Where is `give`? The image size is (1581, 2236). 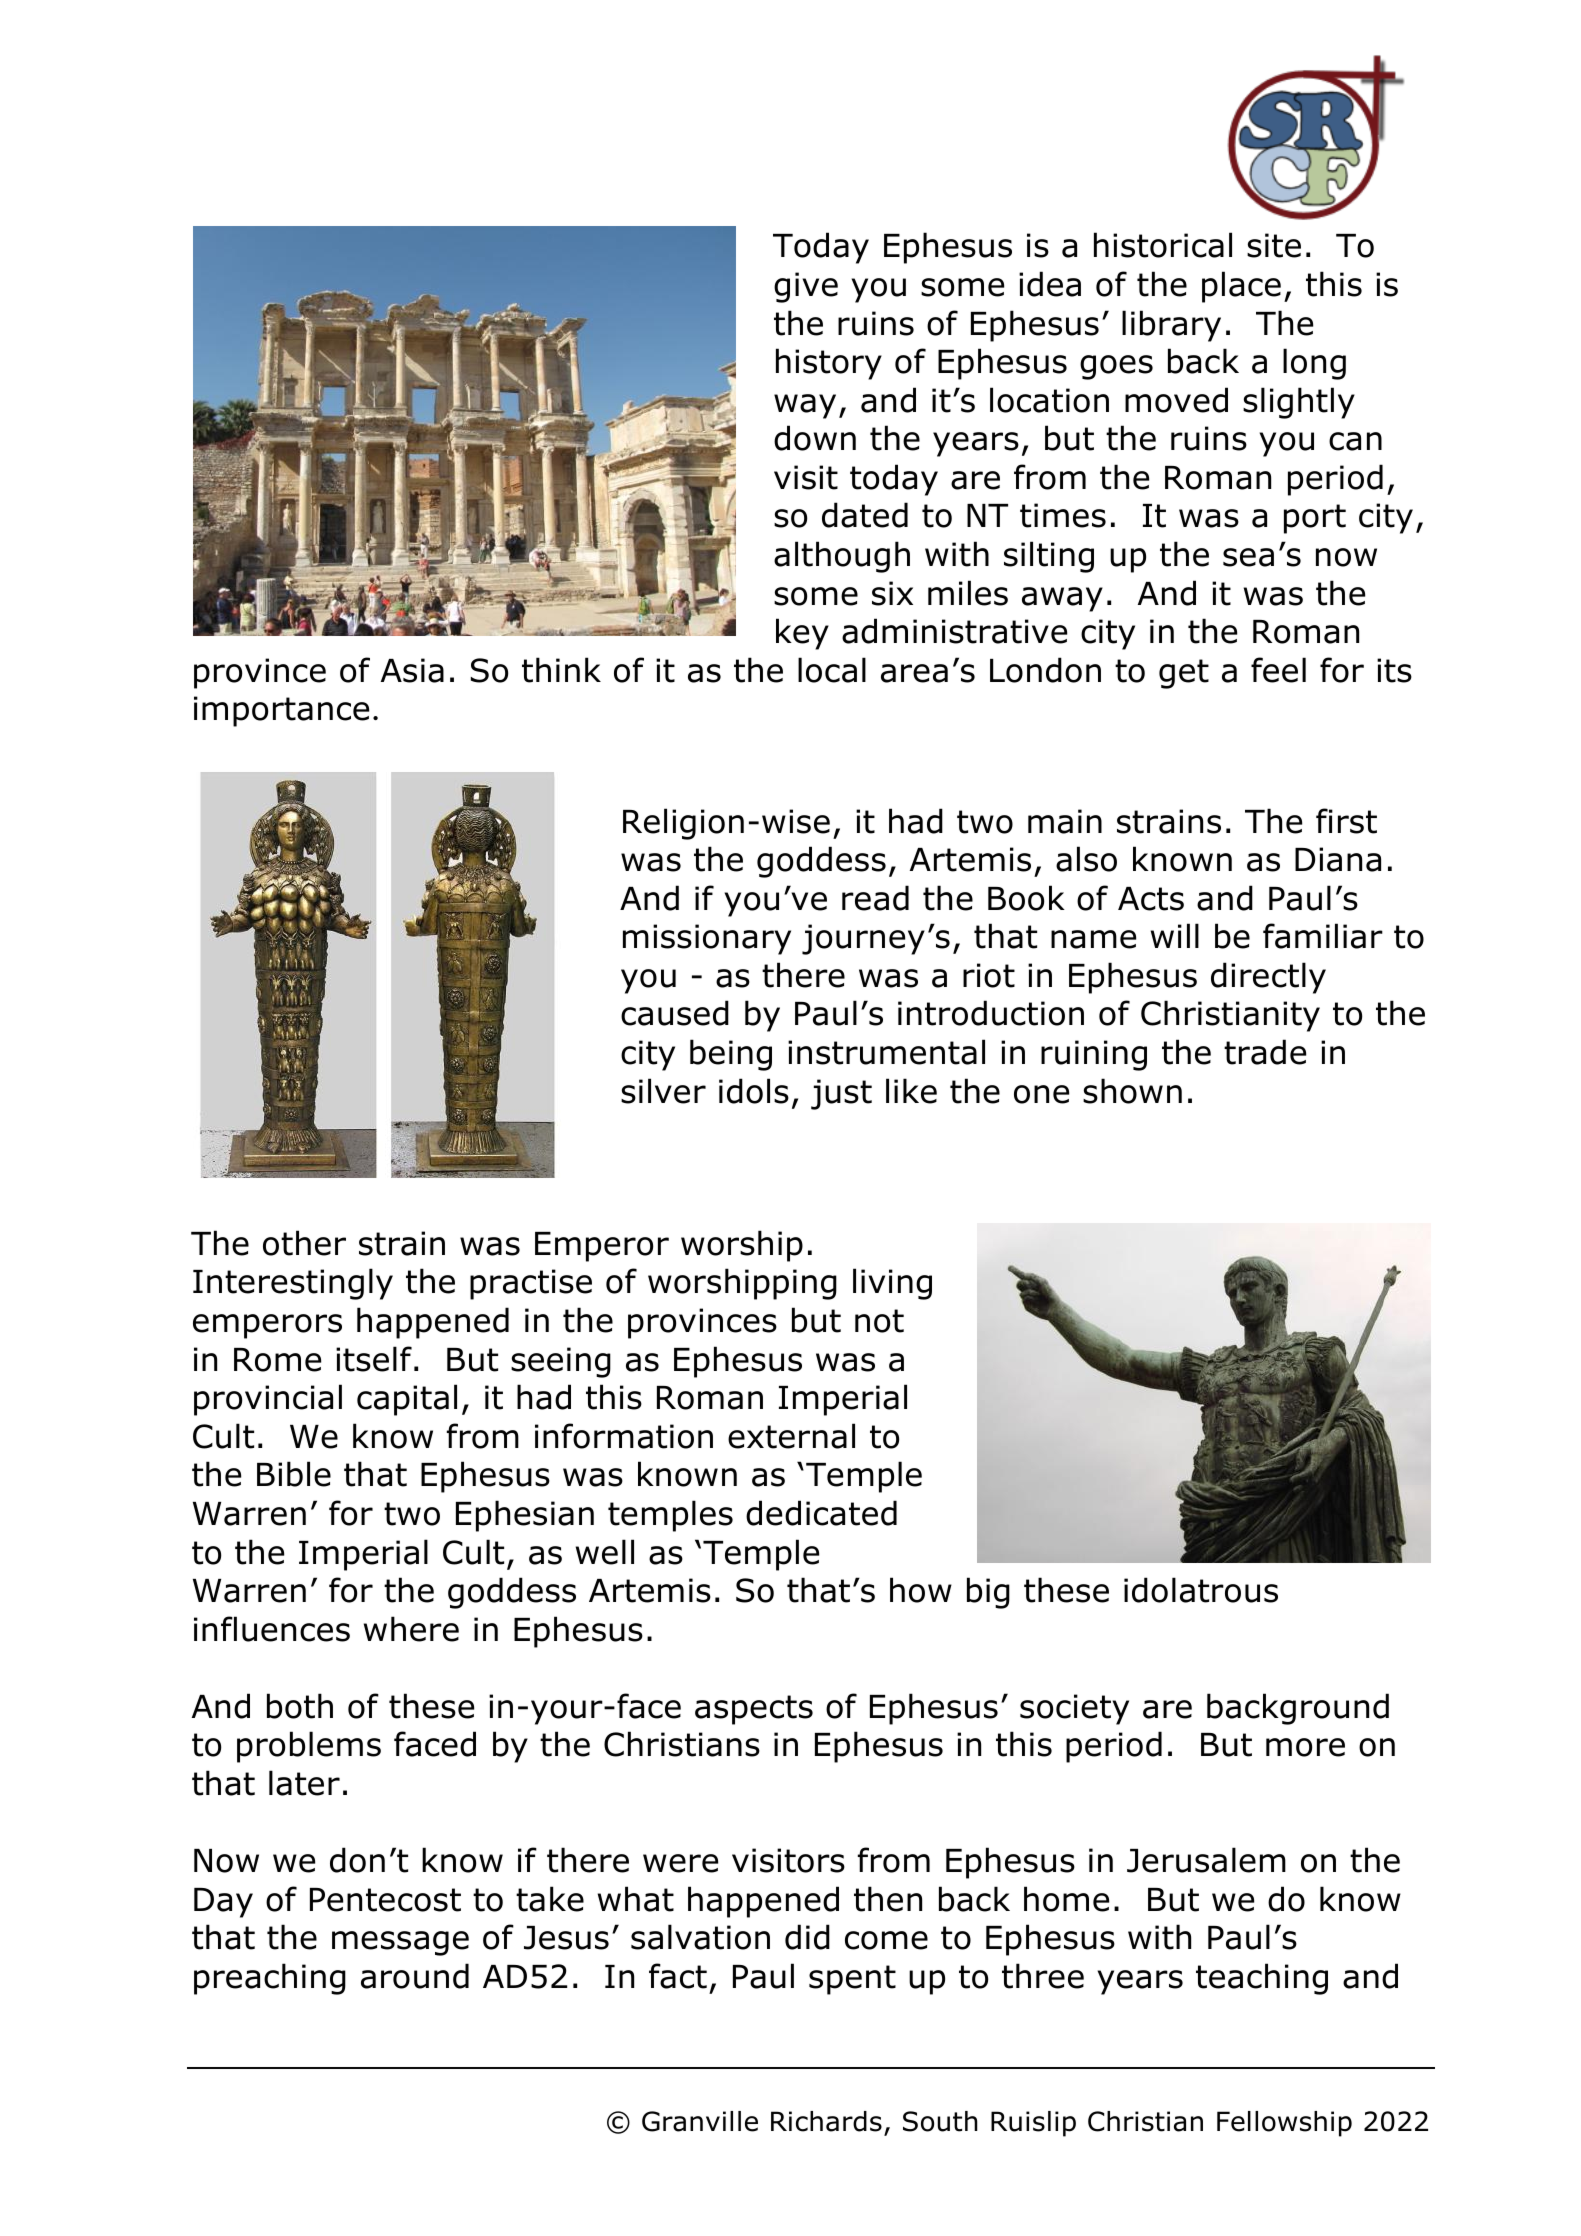 give is located at coordinates (806, 287).
